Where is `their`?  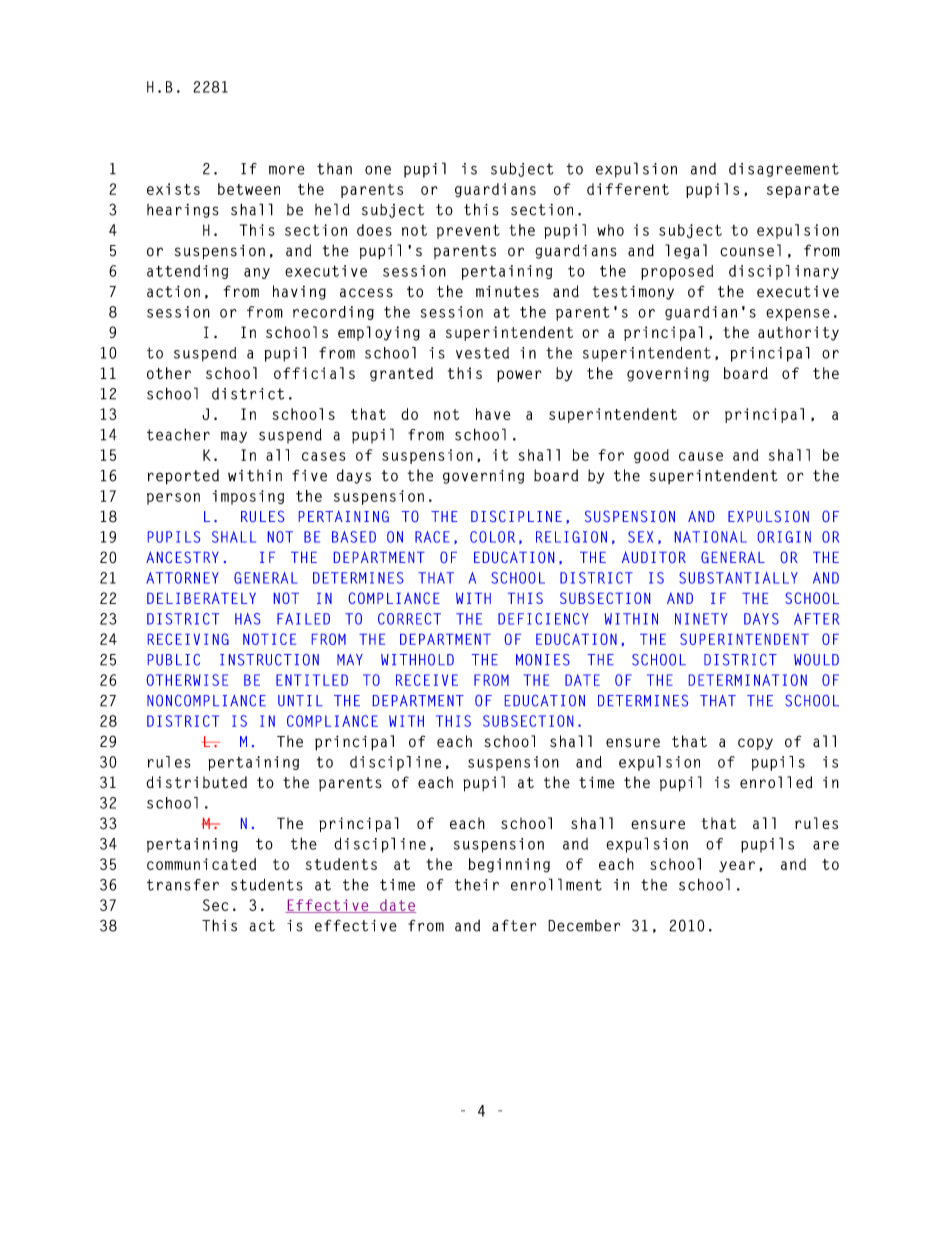 their is located at coordinates (477, 884).
